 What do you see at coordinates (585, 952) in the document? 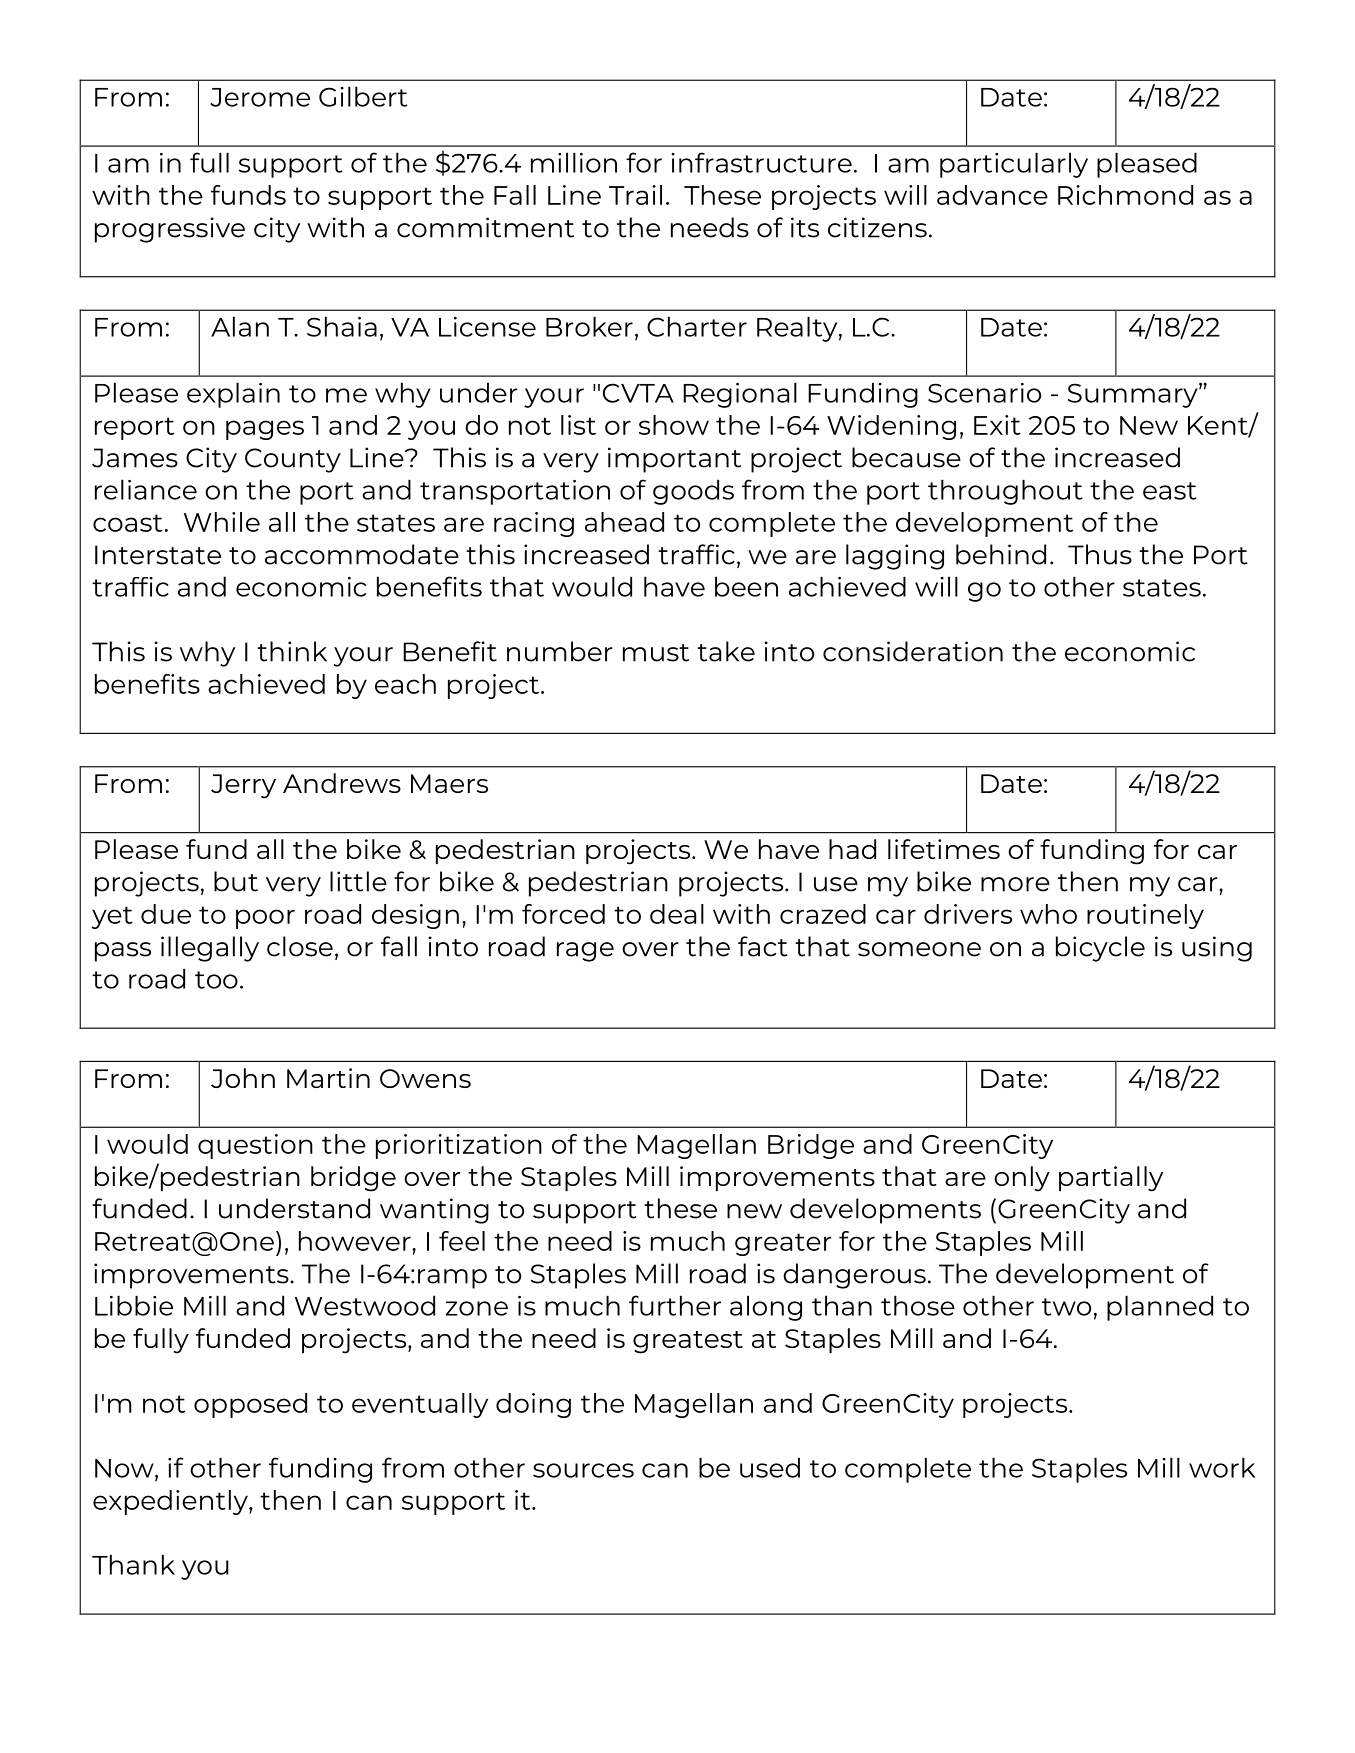
I see `rage` at bounding box center [585, 952].
